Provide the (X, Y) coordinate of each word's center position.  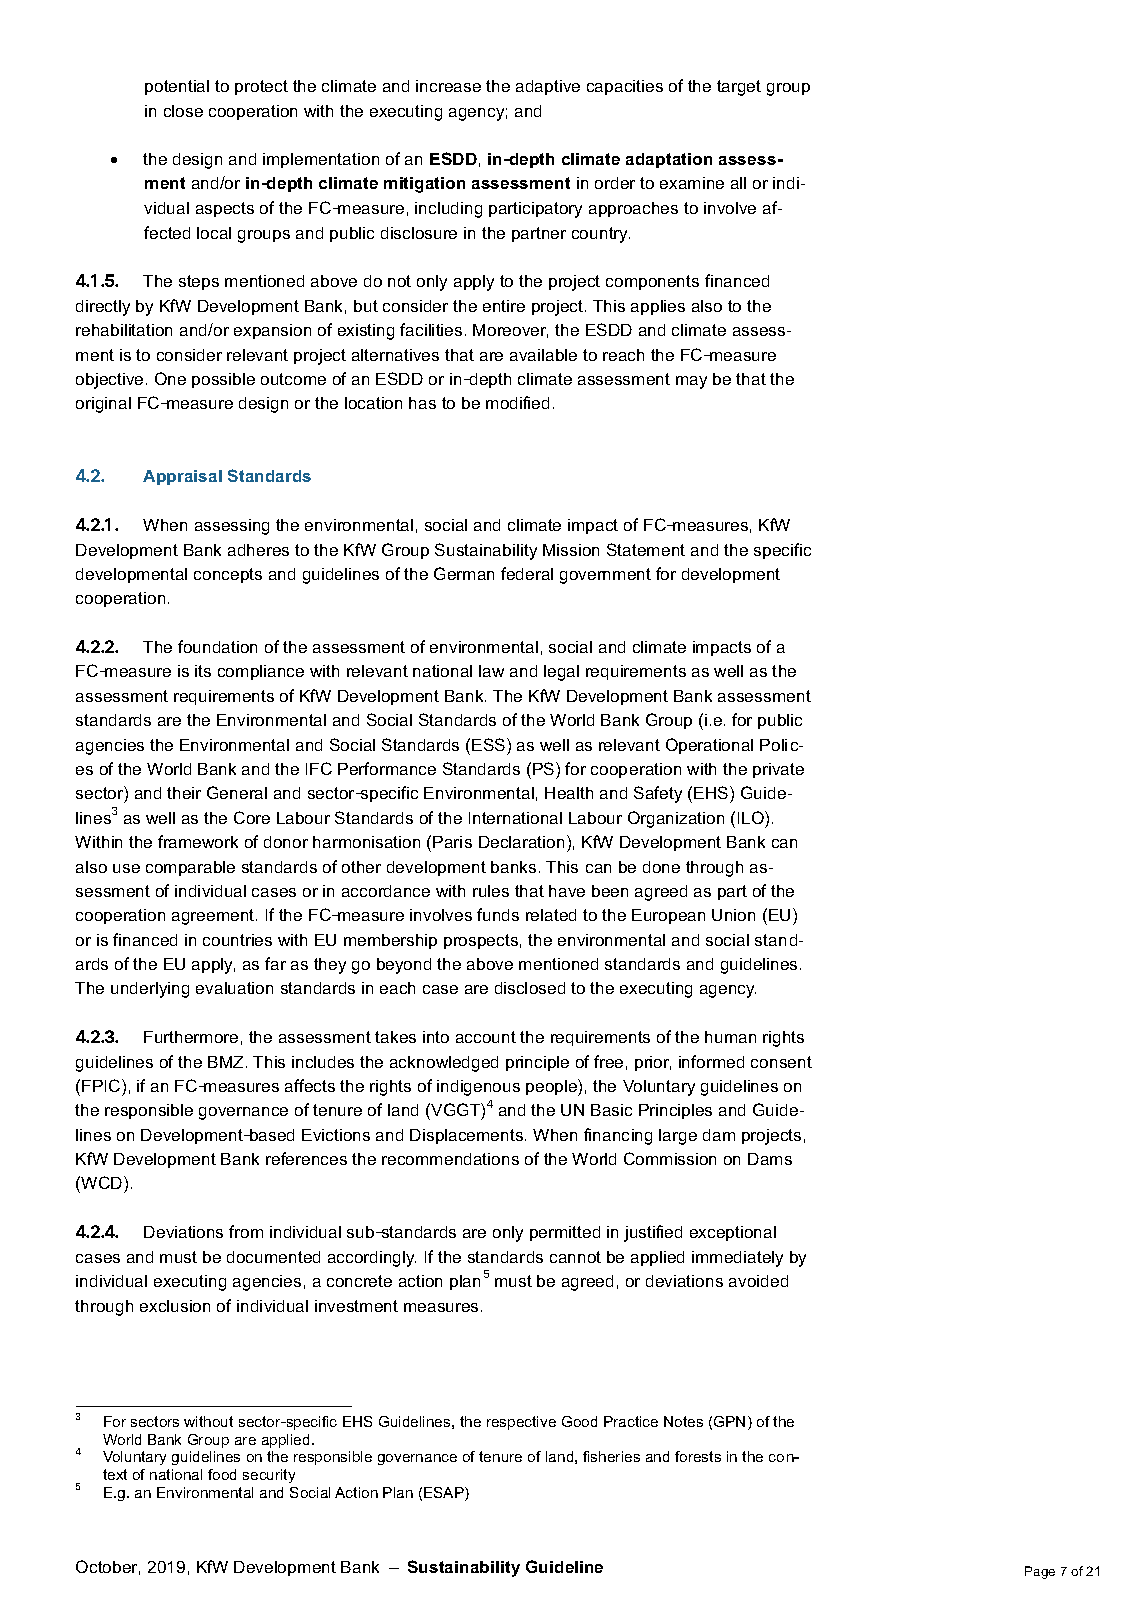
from (246, 1231)
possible (223, 380)
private (778, 770)
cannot (575, 1257)
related (551, 915)
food (222, 1474)
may (691, 382)
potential (177, 87)
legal (561, 673)
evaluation (234, 988)
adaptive (548, 87)
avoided (758, 1281)
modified (517, 402)
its (203, 671)
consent (781, 1062)
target (739, 88)
